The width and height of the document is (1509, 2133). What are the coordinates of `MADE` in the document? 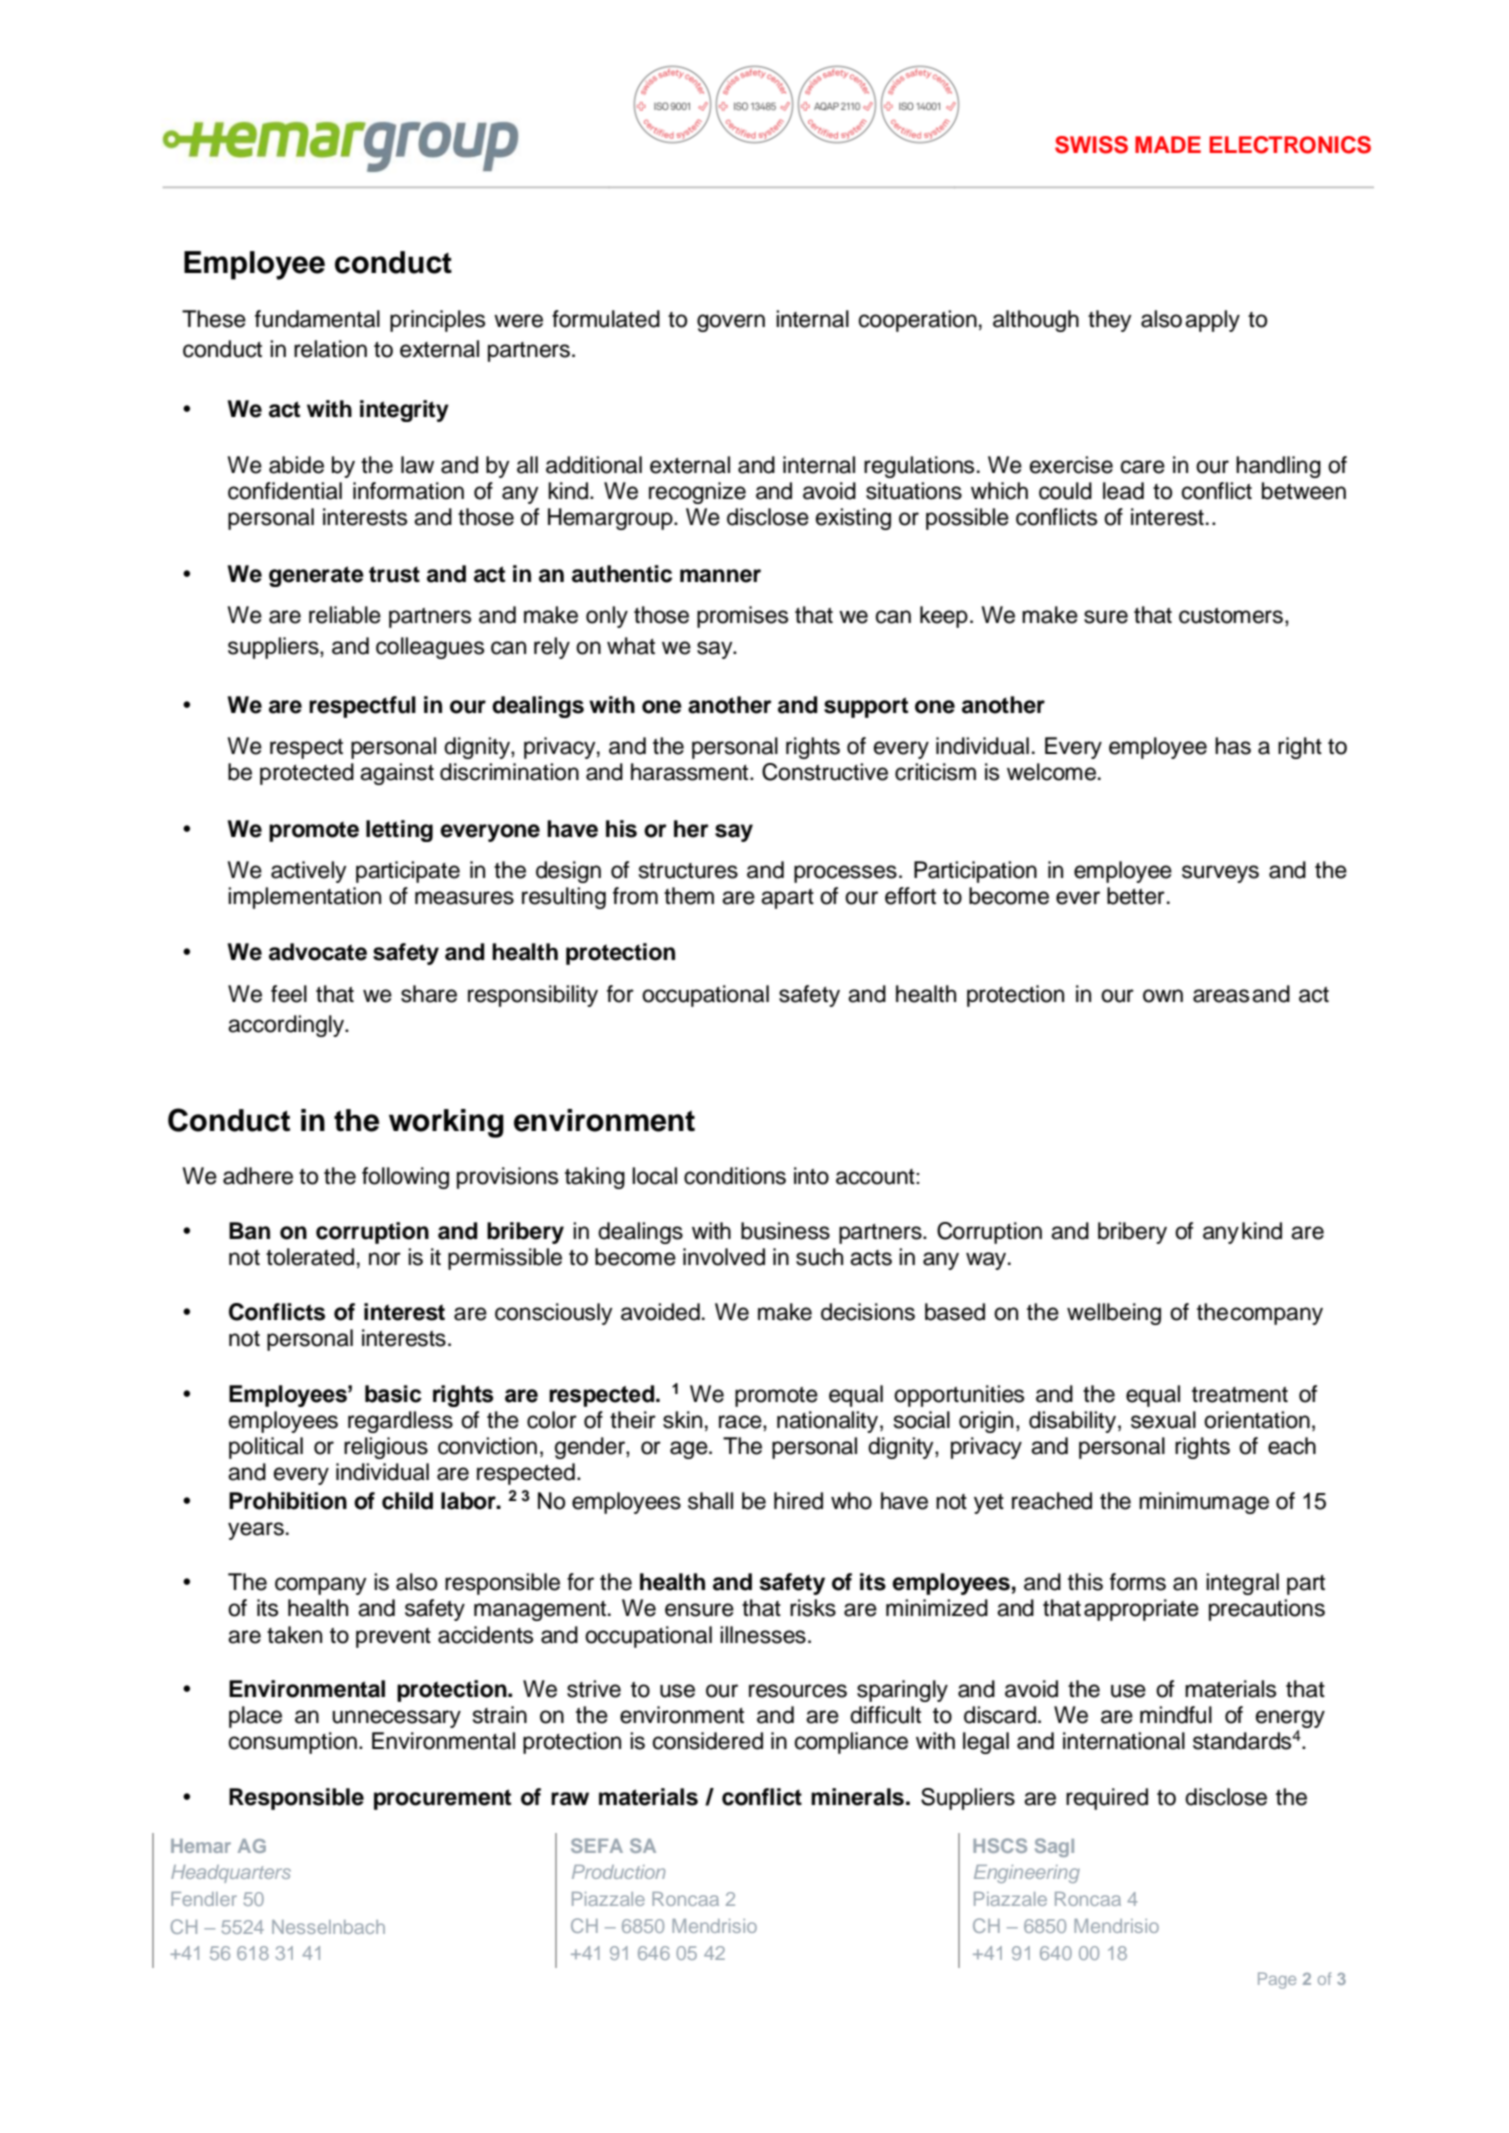 It's located at (1168, 144).
